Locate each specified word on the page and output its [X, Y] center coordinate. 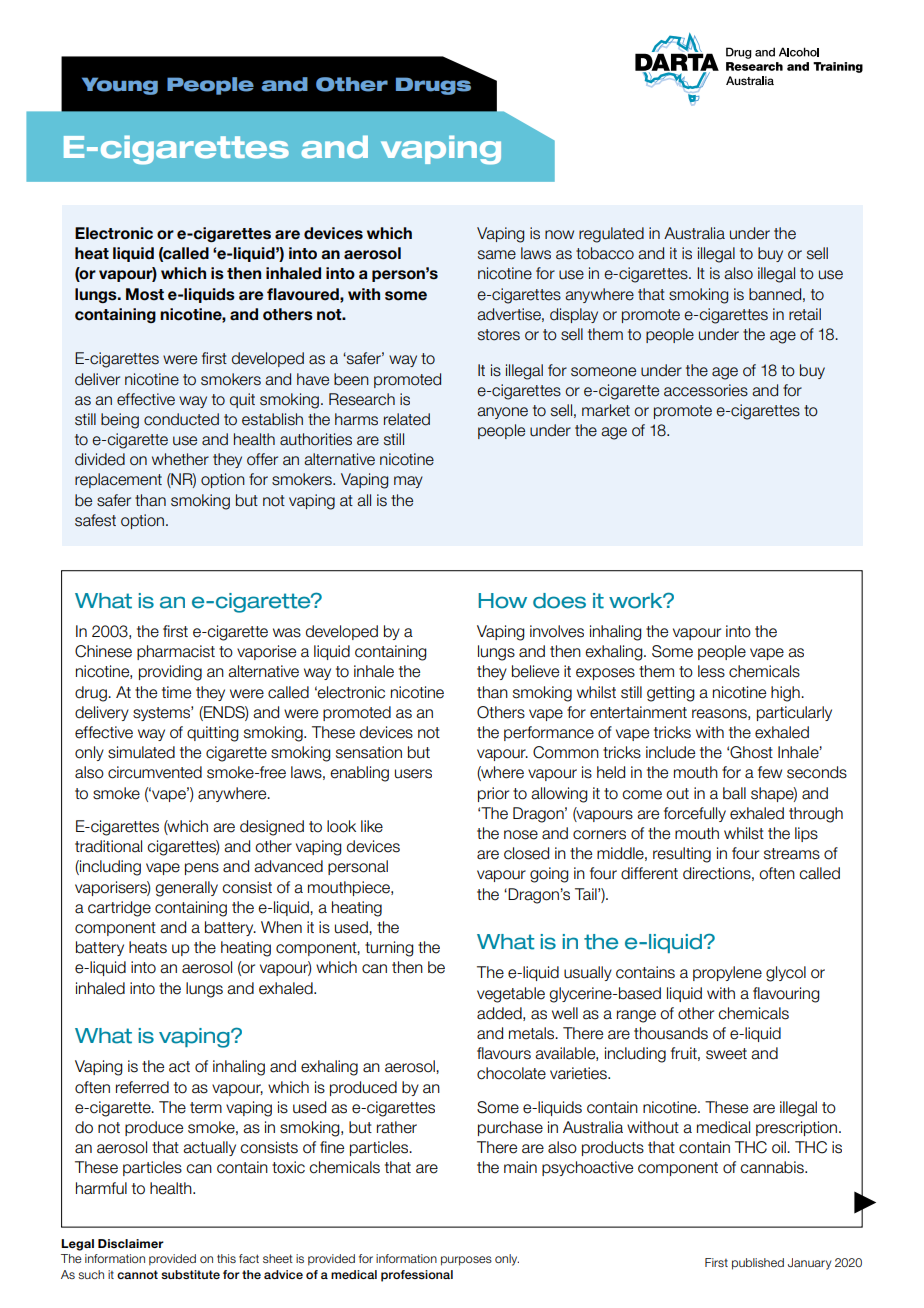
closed [526, 853]
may [408, 482]
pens [202, 869]
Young [120, 86]
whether [180, 459]
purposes [466, 1261]
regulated [611, 235]
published [758, 1264]
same [497, 255]
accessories [706, 390]
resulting [682, 855]
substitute [190, 1274]
